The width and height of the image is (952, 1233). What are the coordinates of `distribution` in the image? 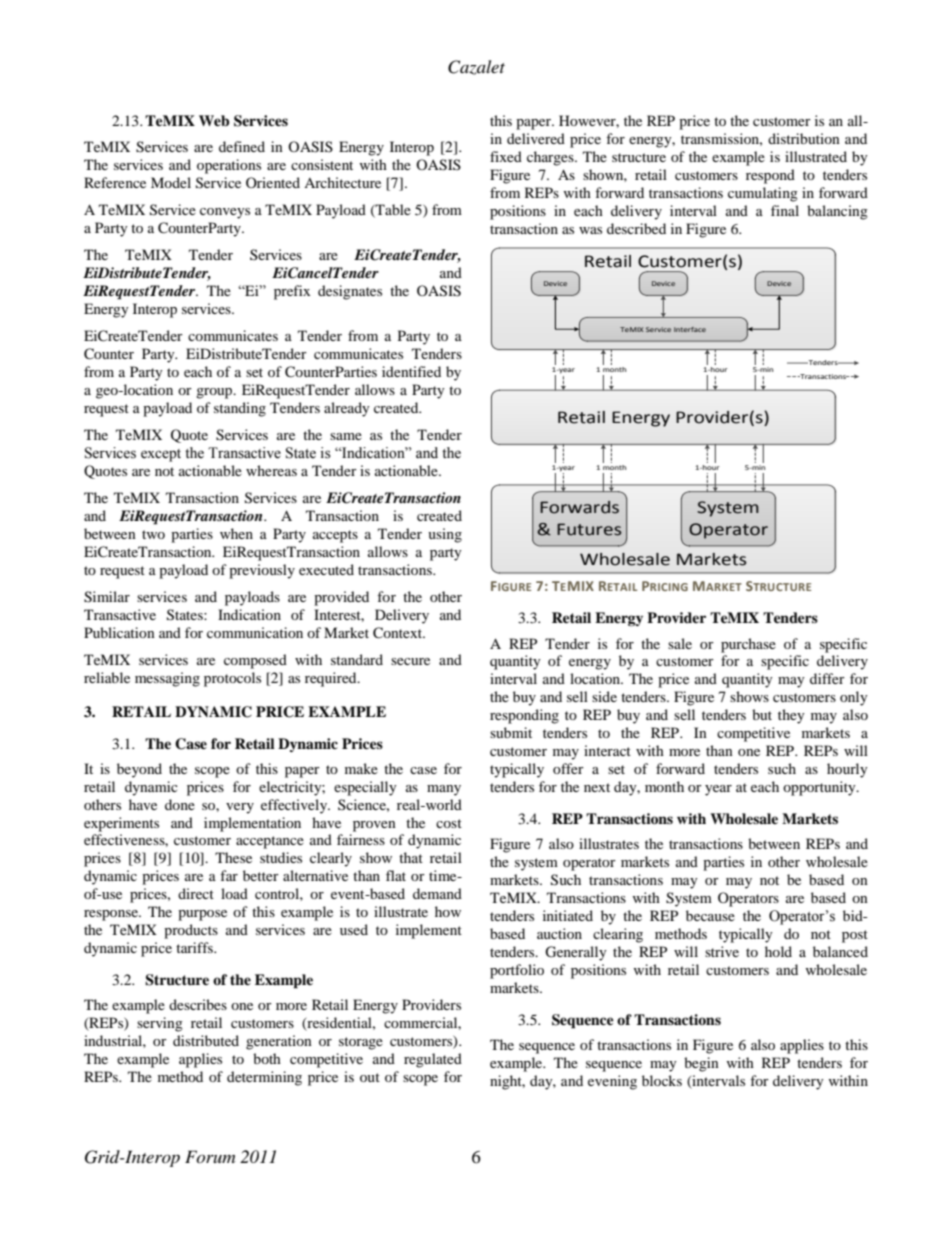 It's located at (804, 138).
